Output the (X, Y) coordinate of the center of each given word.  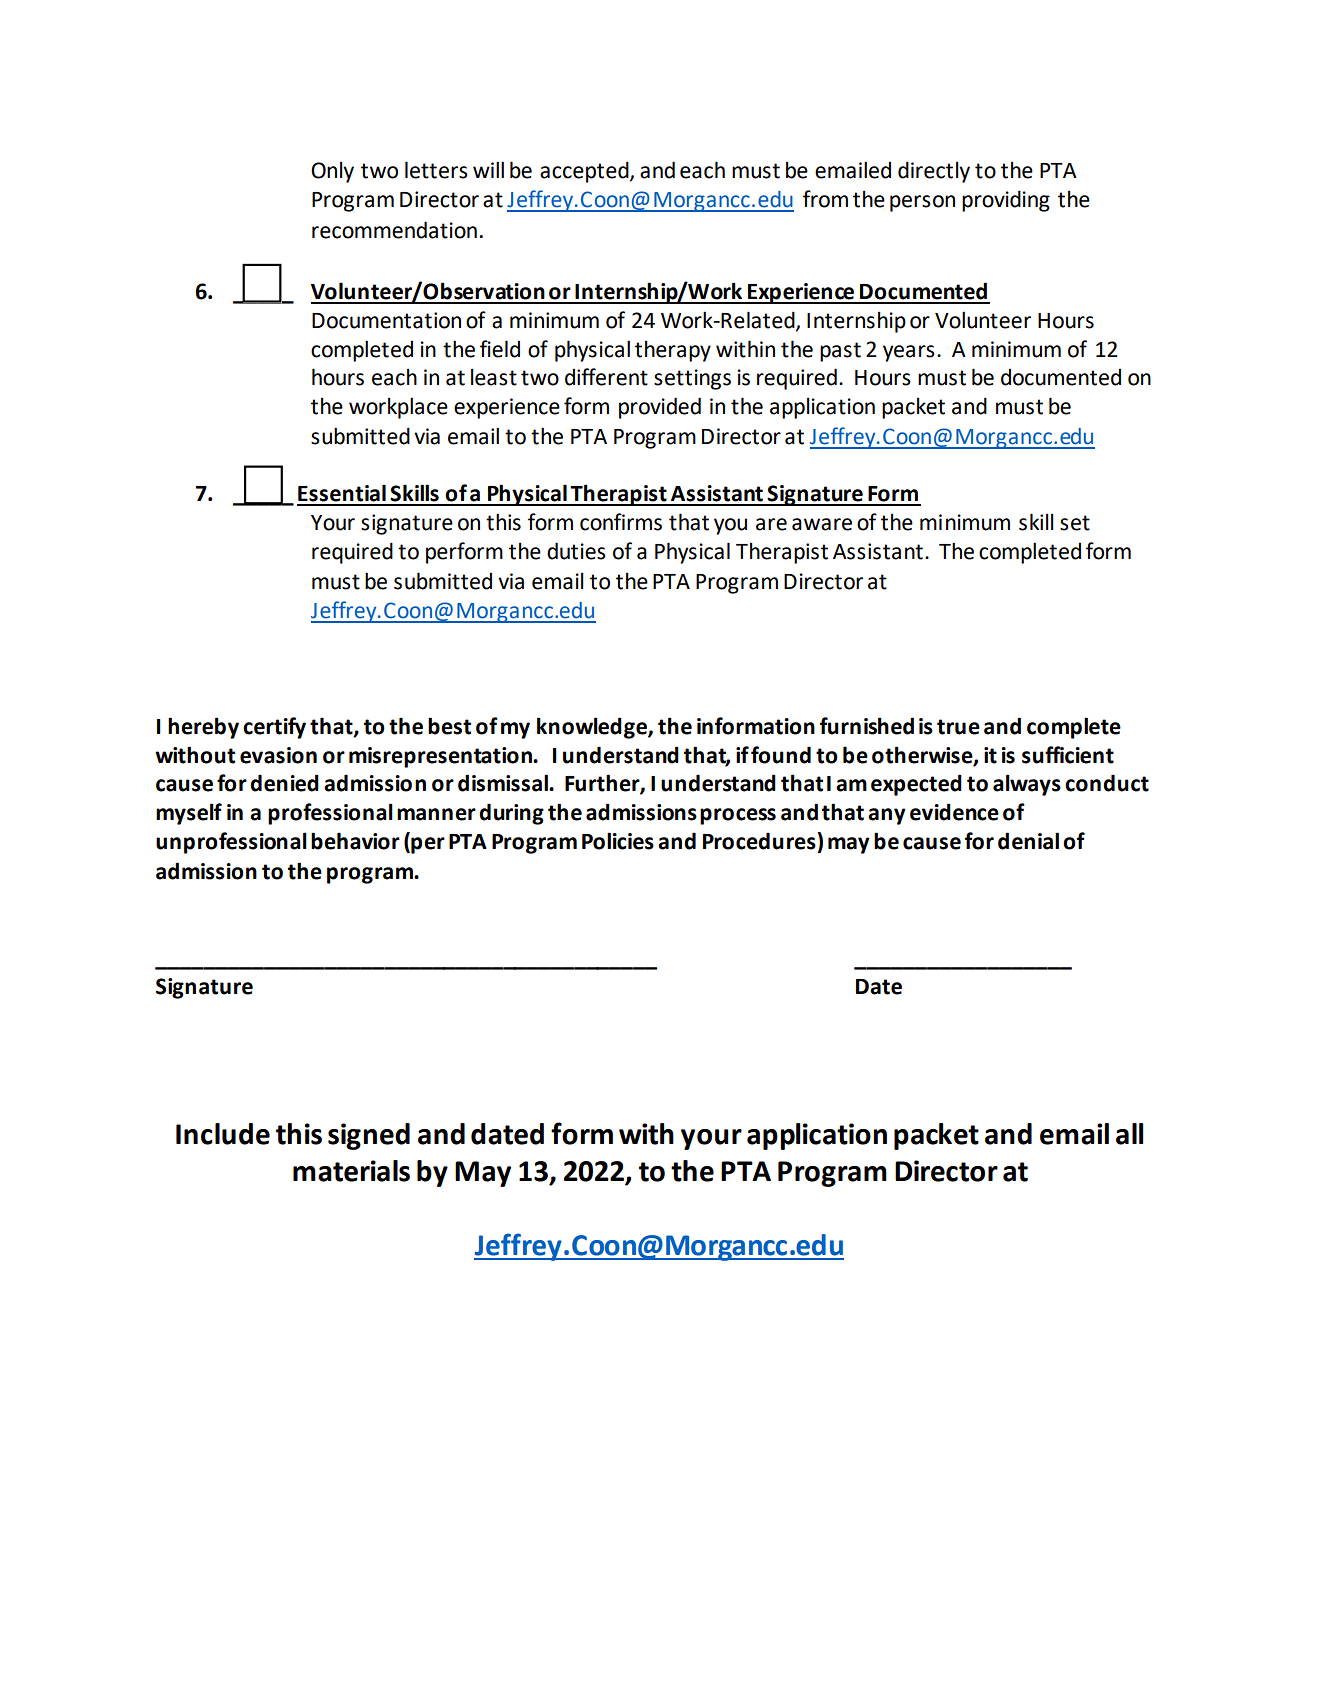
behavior (355, 841)
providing (1006, 201)
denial (1028, 841)
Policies (618, 841)
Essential (342, 493)
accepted (585, 172)
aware (822, 524)
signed (369, 1136)
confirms (621, 522)
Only (332, 172)
